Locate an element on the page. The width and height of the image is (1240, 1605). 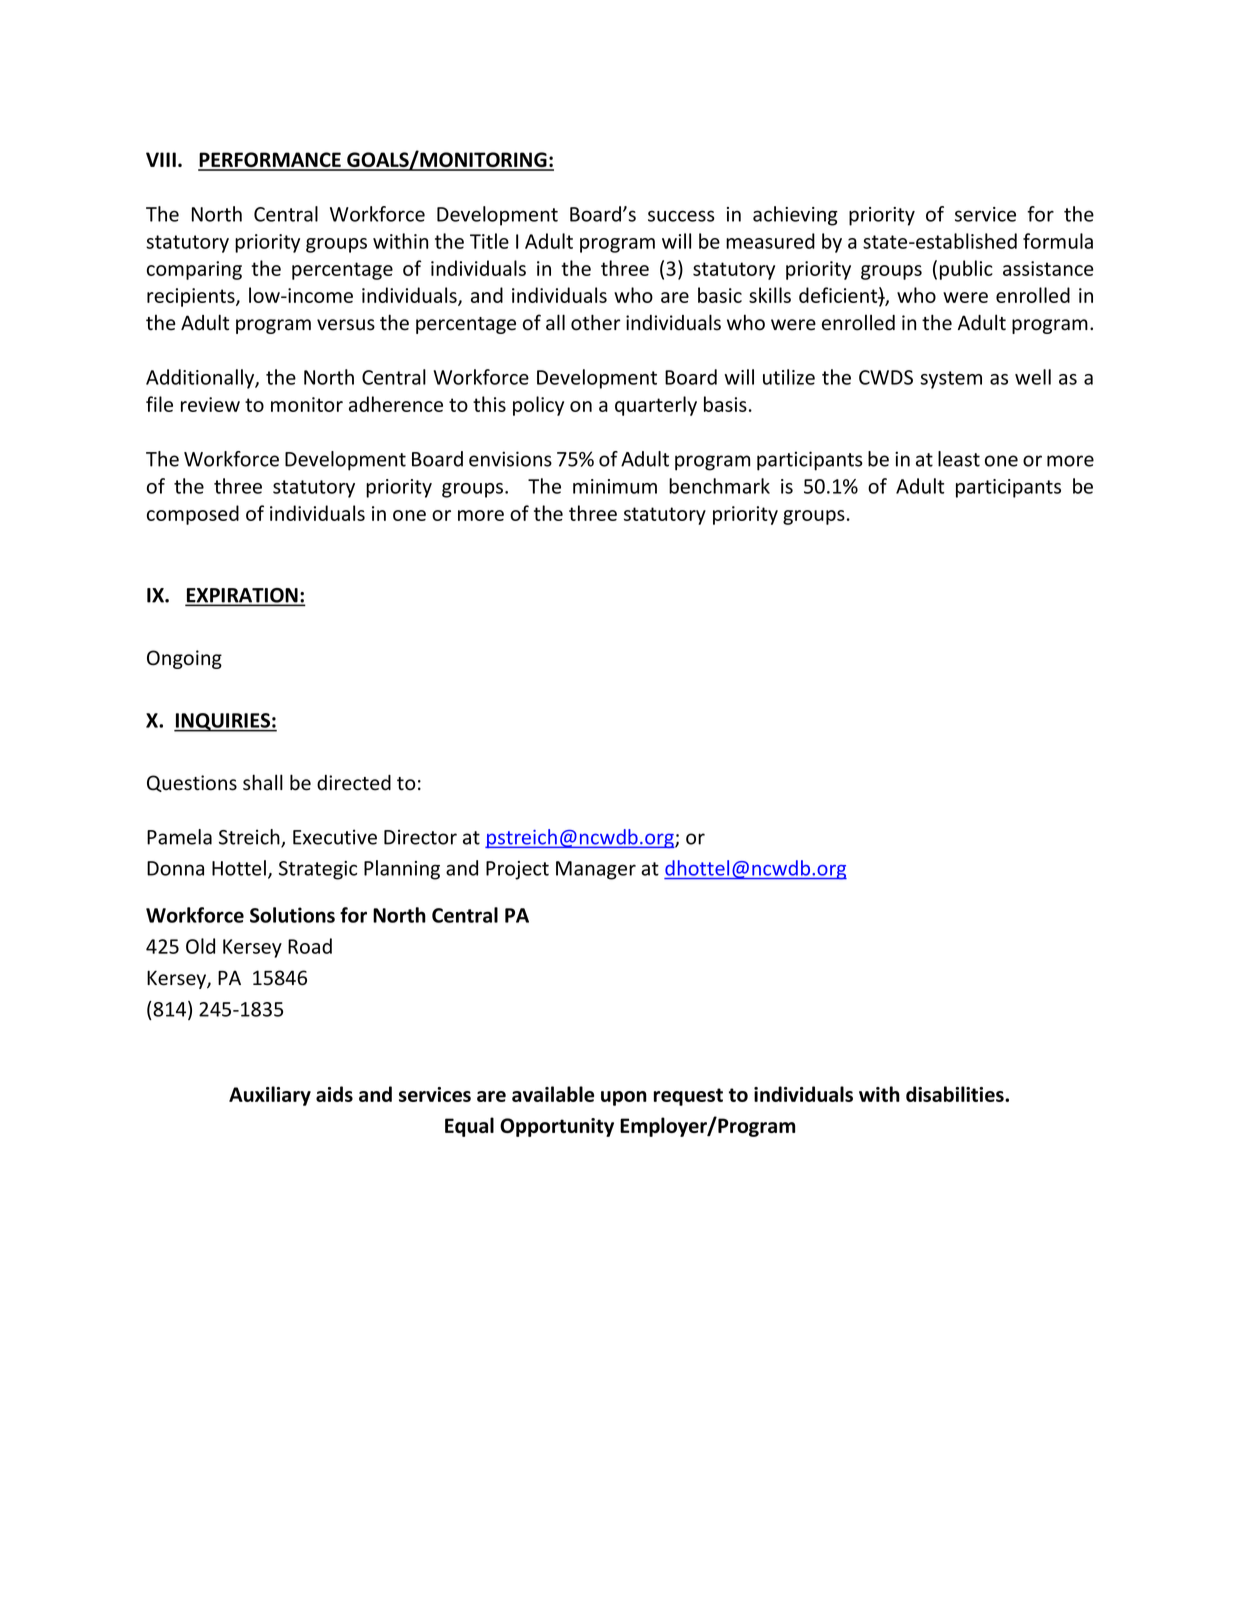
PERFORMANCE is located at coordinates (270, 161).
